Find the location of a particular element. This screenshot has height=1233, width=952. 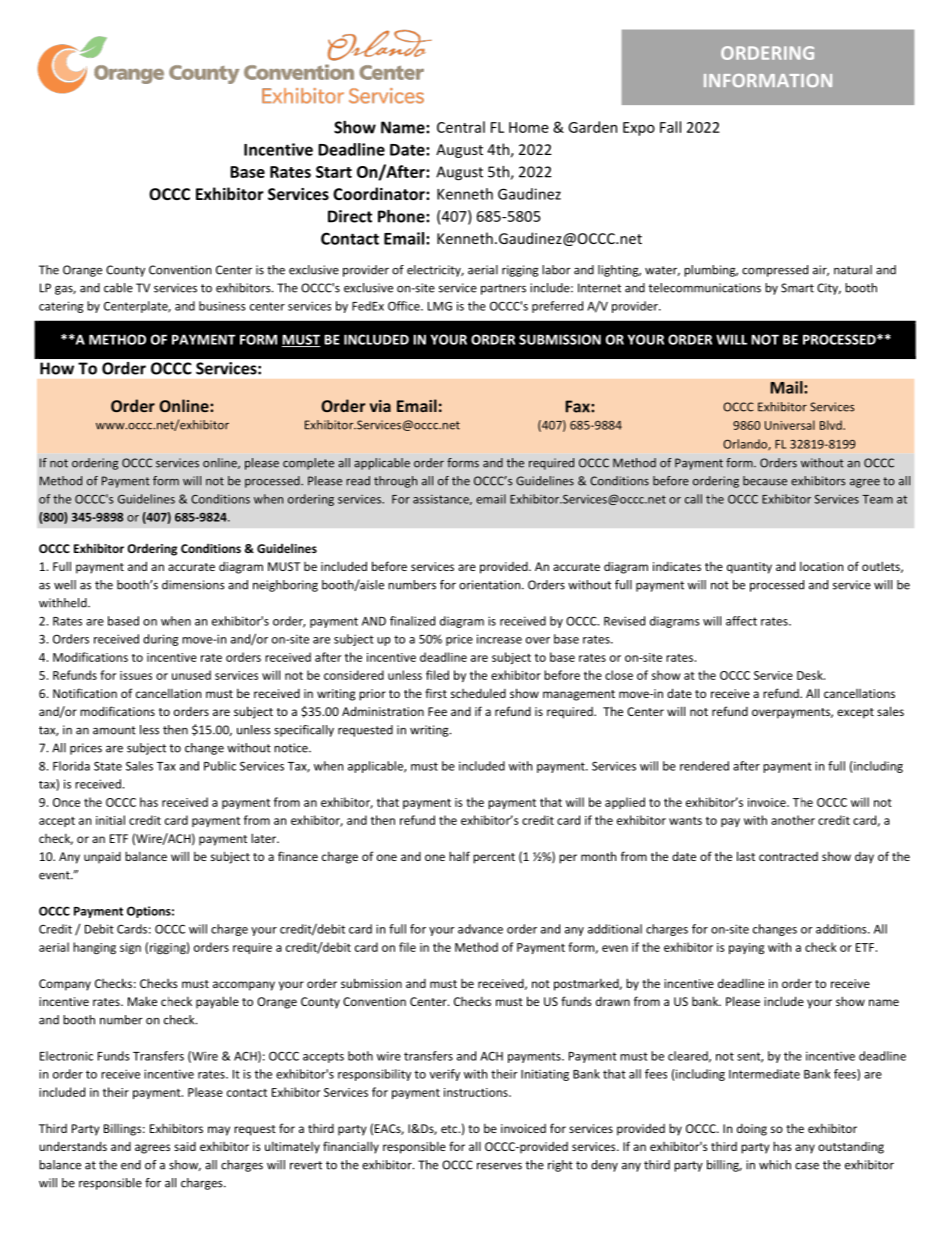

amount is located at coordinates (114, 730).
